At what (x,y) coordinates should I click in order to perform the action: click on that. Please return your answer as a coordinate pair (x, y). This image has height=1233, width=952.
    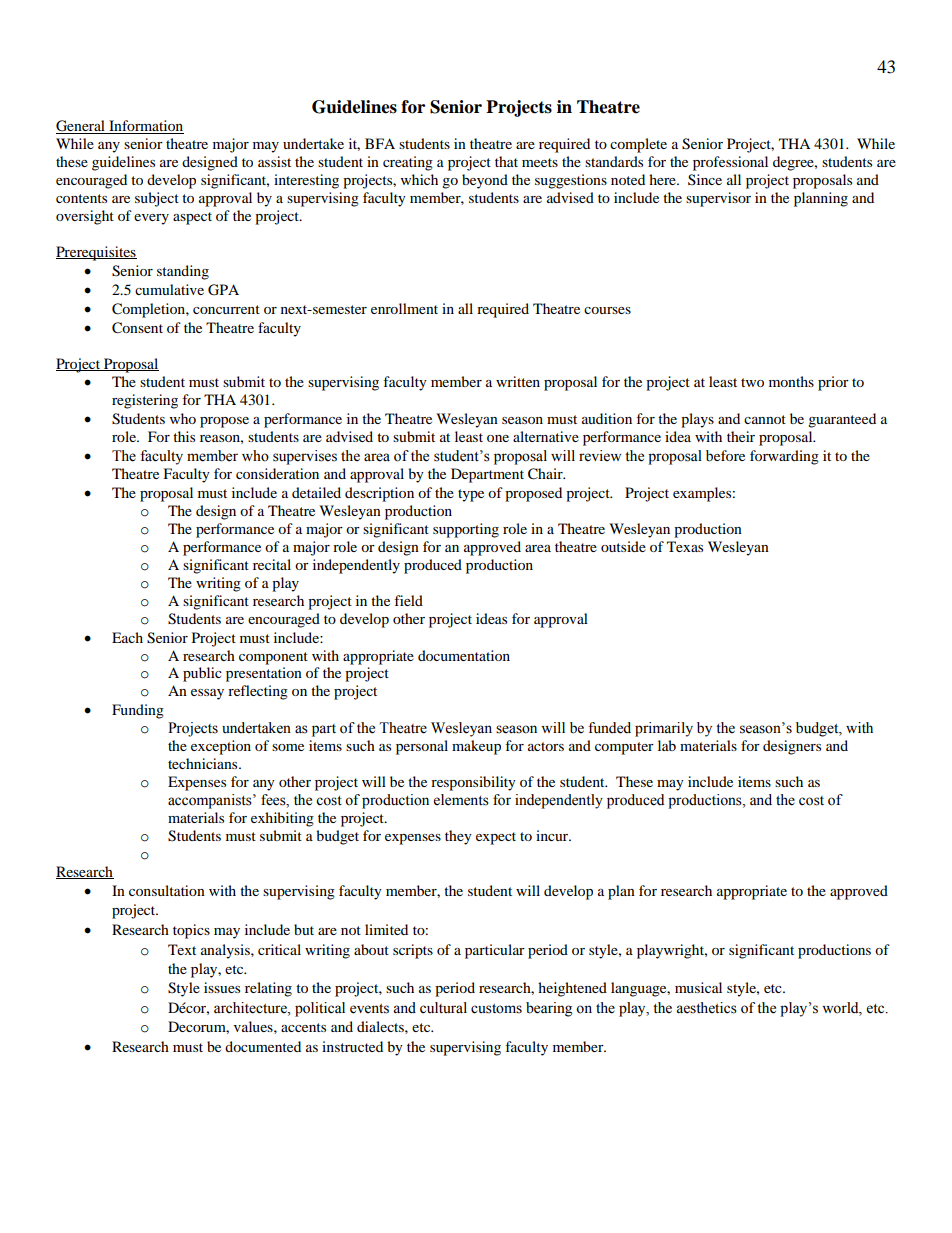
    Looking at the image, I should click on (506, 161).
